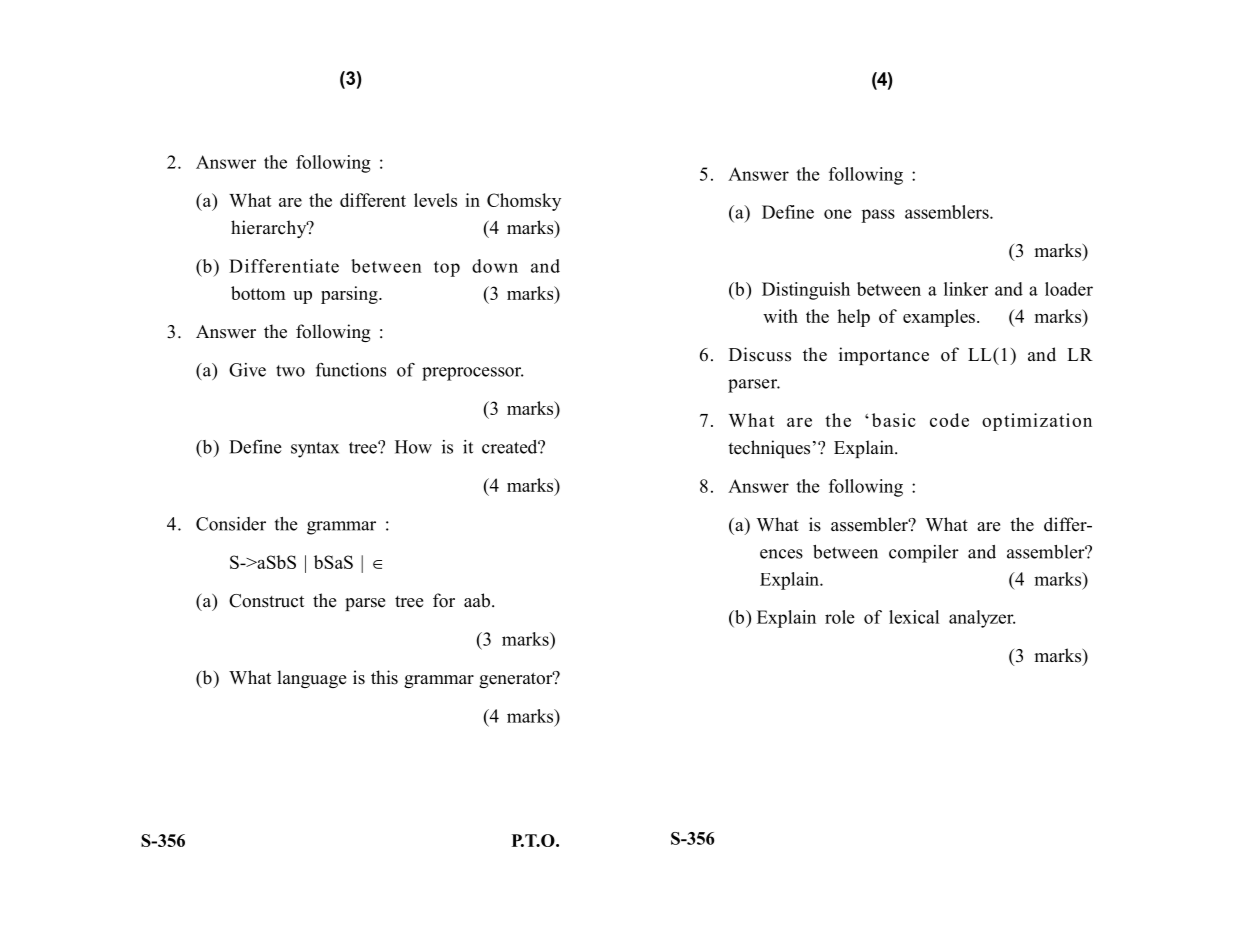 Image resolution: width=1233 pixels, height=952 pixels. What do you see at coordinates (517, 679) in the screenshot?
I see `generator` at bounding box center [517, 679].
